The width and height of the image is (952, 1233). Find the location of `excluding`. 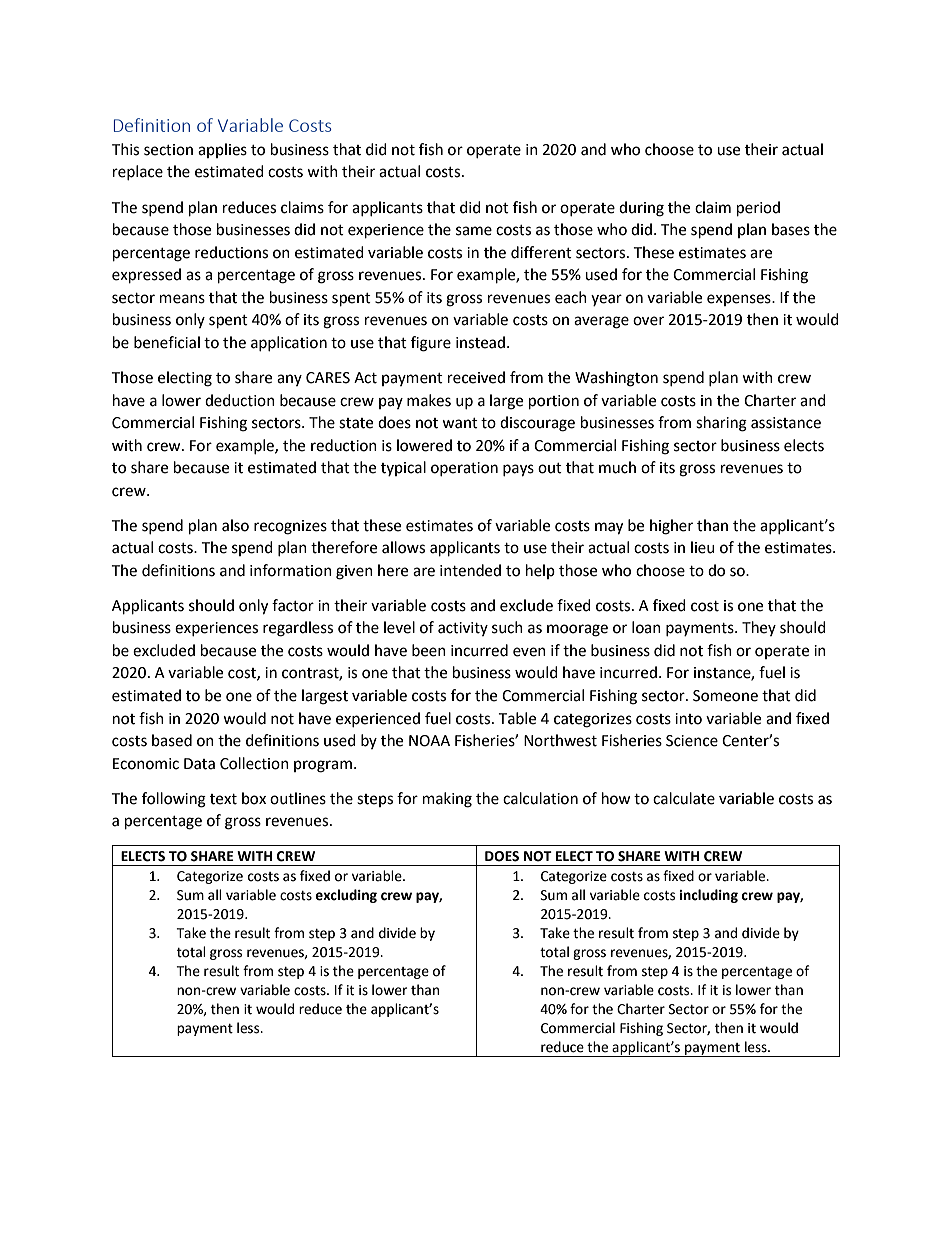

excluding is located at coordinates (346, 896).
